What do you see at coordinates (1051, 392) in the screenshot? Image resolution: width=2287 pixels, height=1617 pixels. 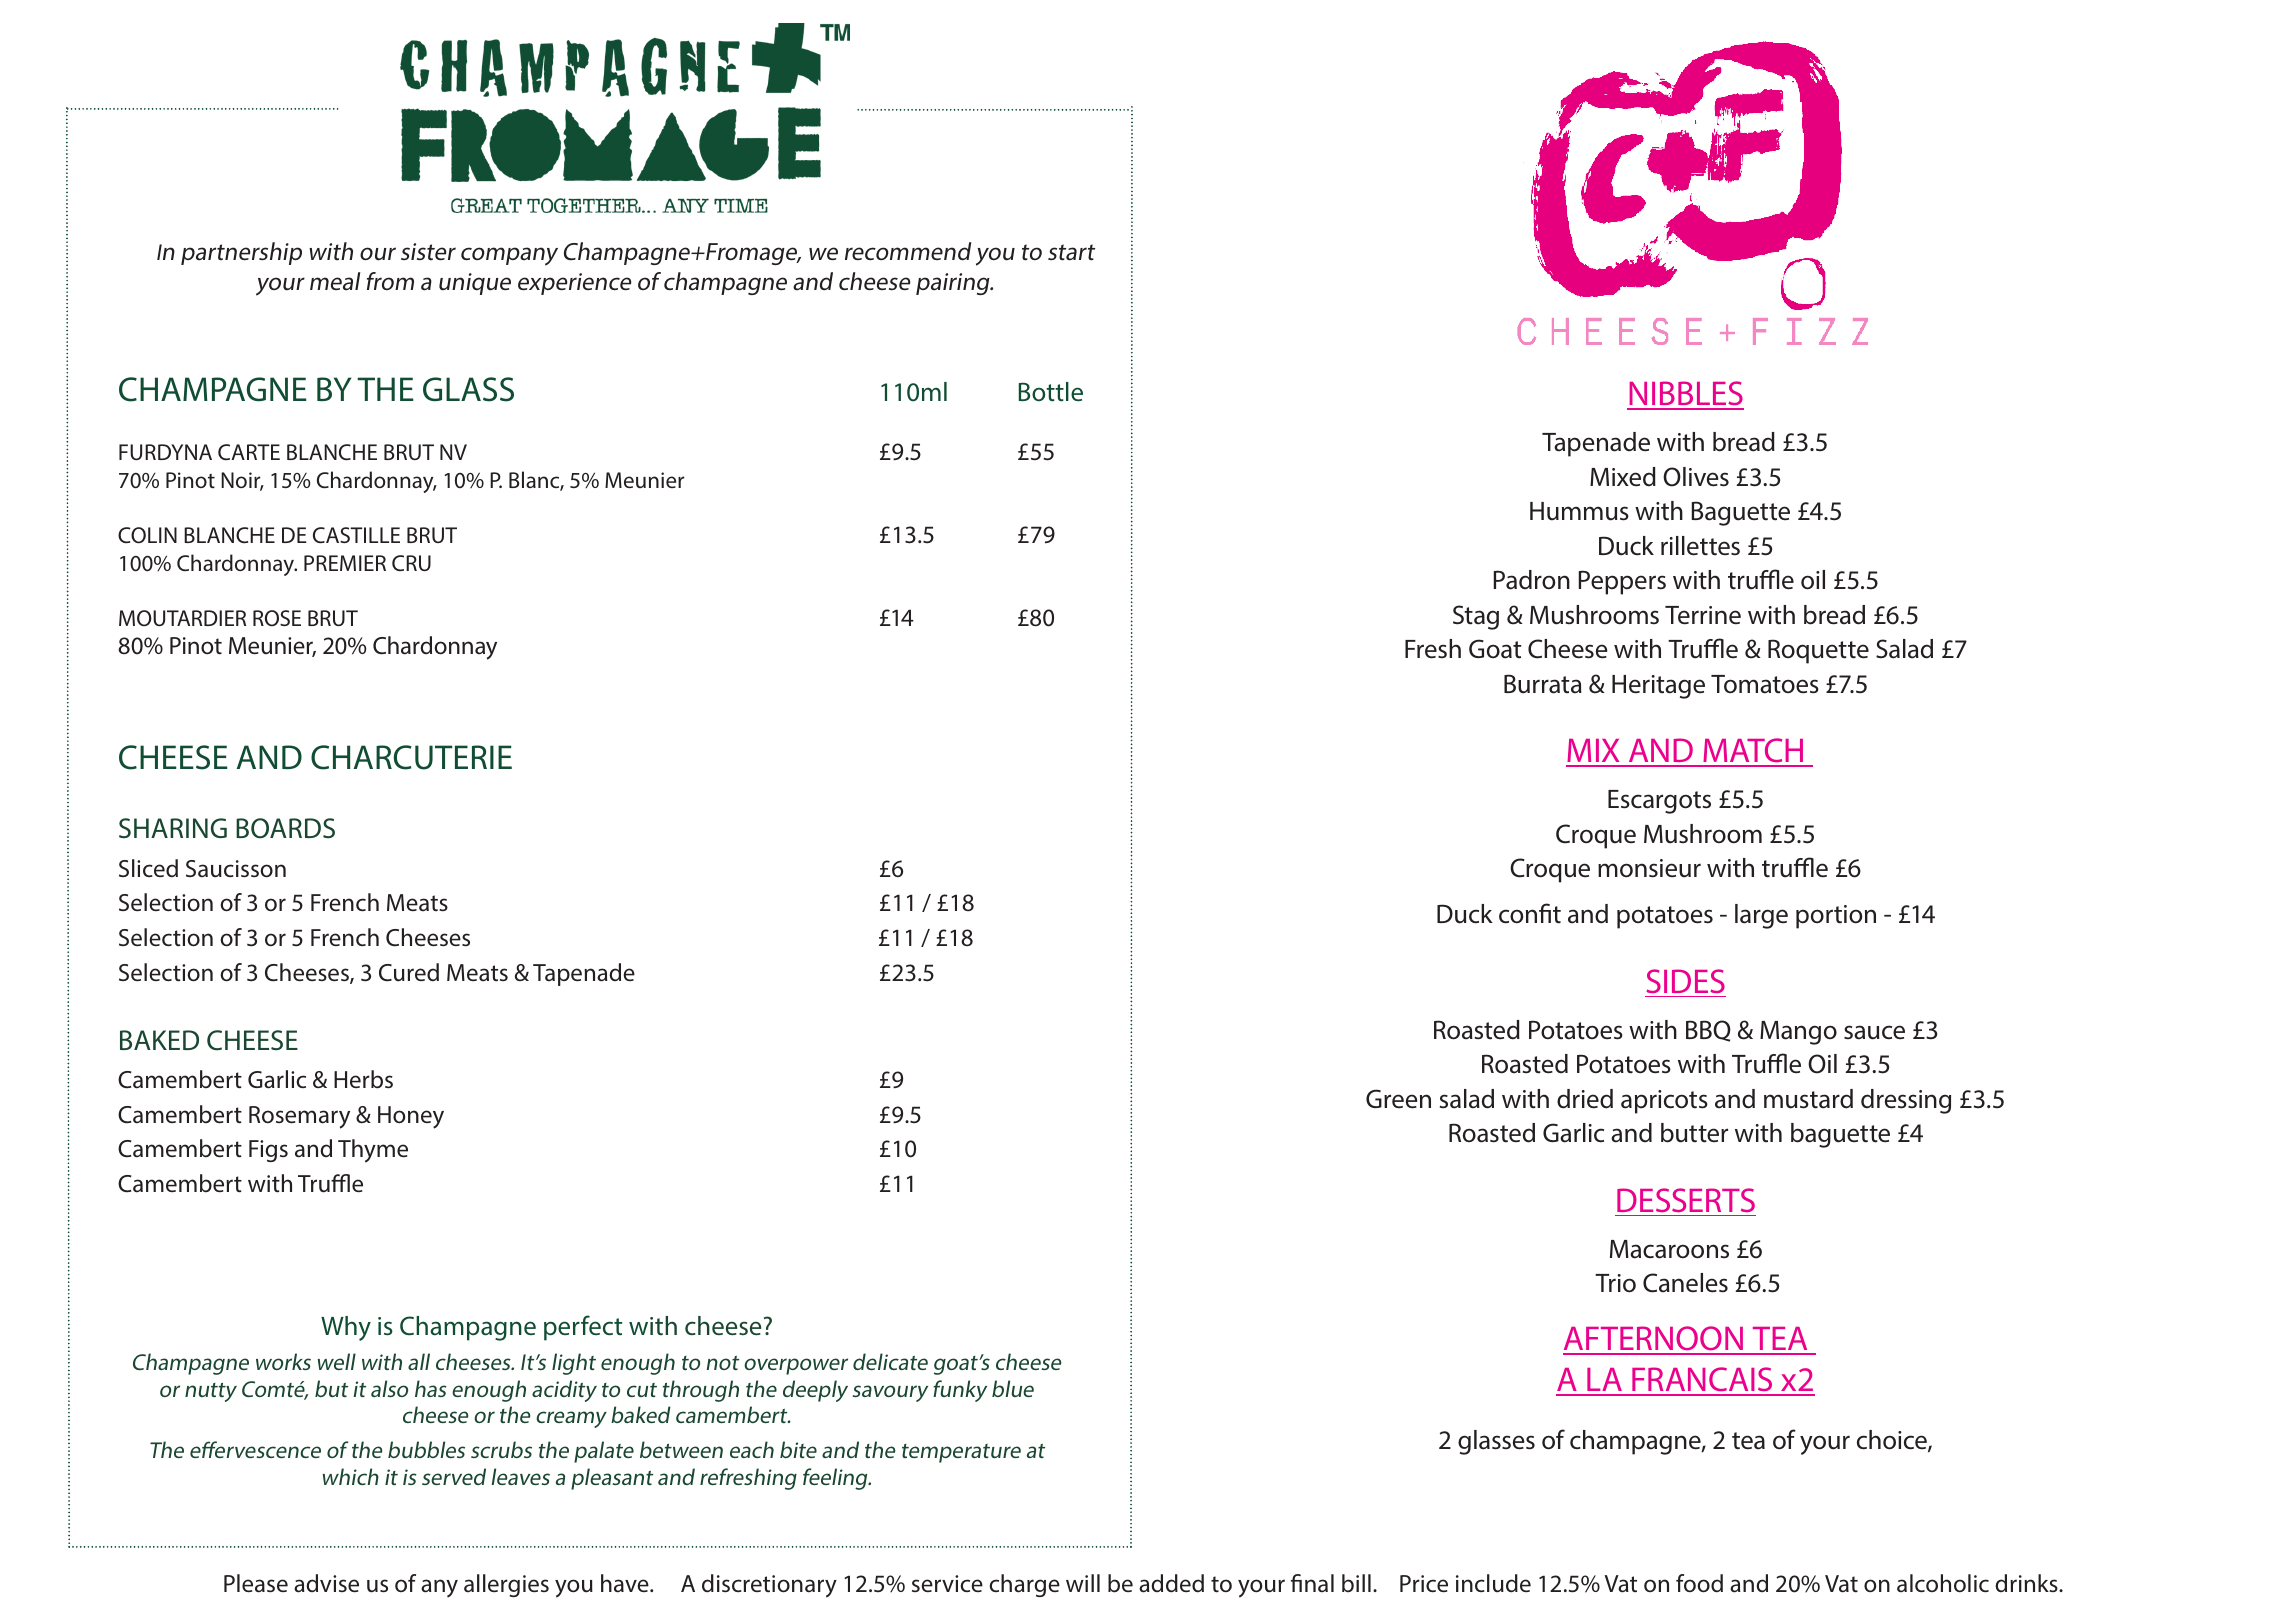 I see `Bottle` at bounding box center [1051, 392].
